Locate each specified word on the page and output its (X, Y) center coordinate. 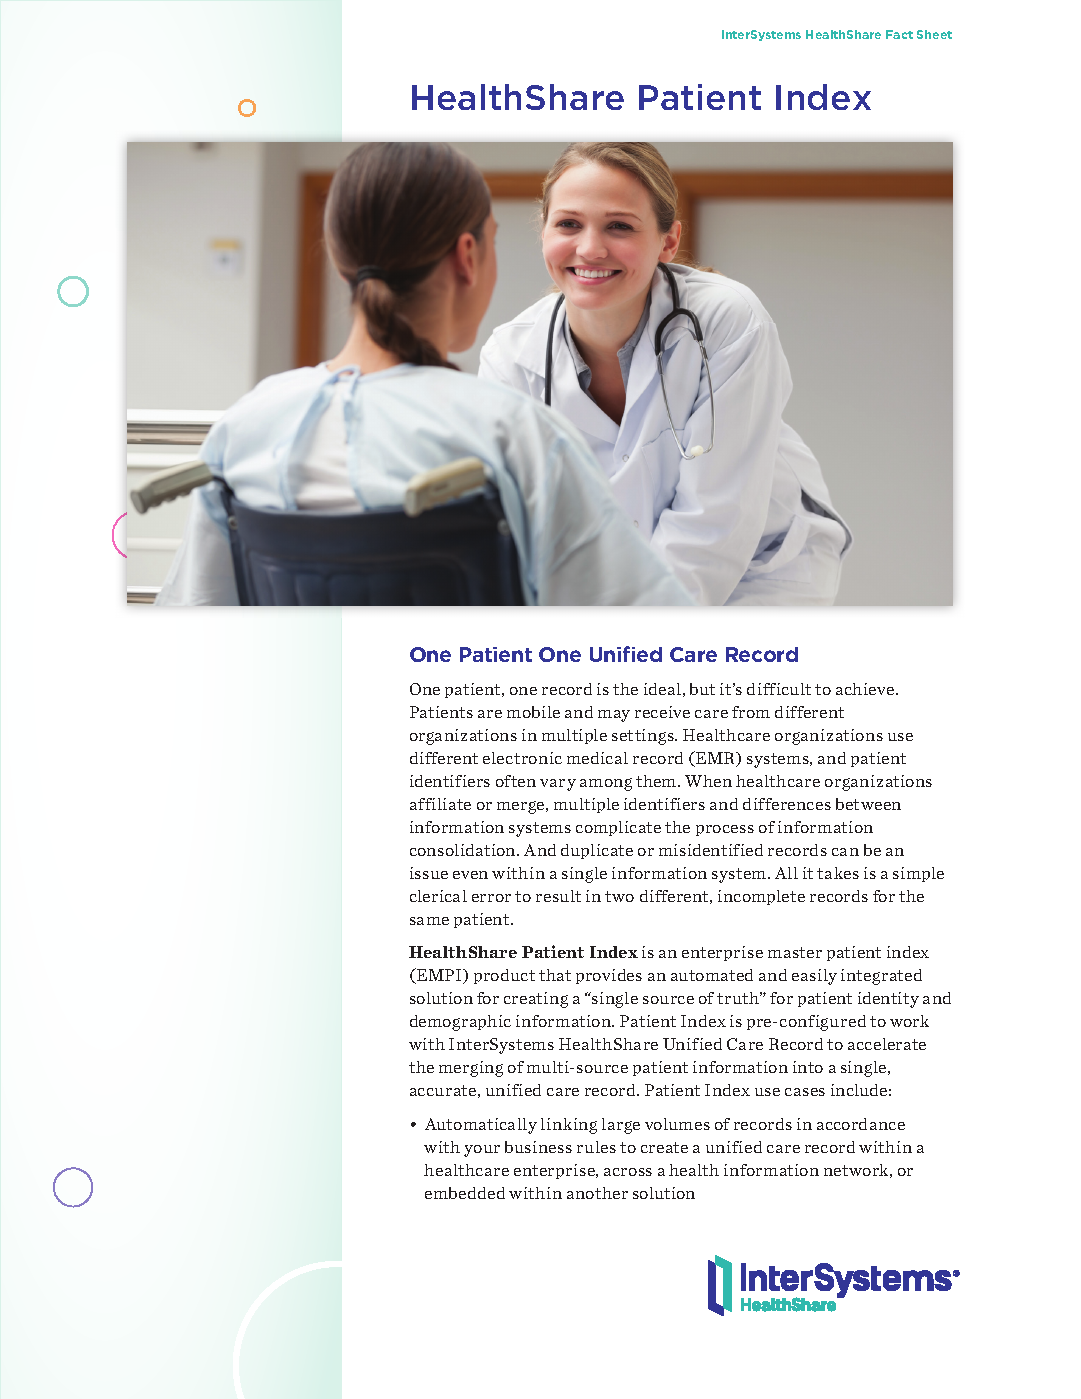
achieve (866, 689)
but (702, 689)
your (482, 1151)
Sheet (934, 34)
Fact (899, 34)
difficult (779, 689)
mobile (533, 712)
